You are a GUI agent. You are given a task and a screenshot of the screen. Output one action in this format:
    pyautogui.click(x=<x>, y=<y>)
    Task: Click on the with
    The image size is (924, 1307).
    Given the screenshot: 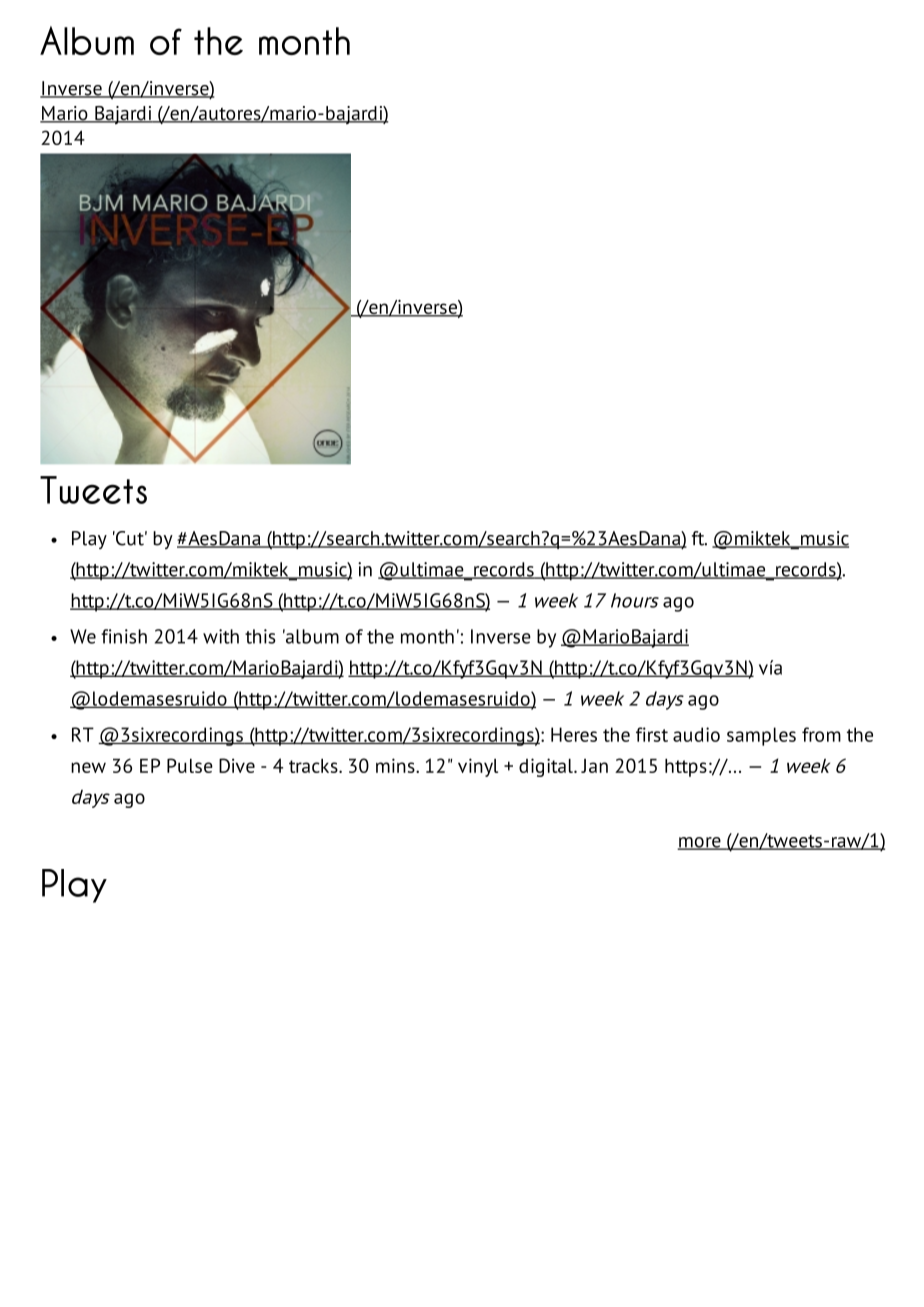 What is the action you would take?
    pyautogui.click(x=221, y=636)
